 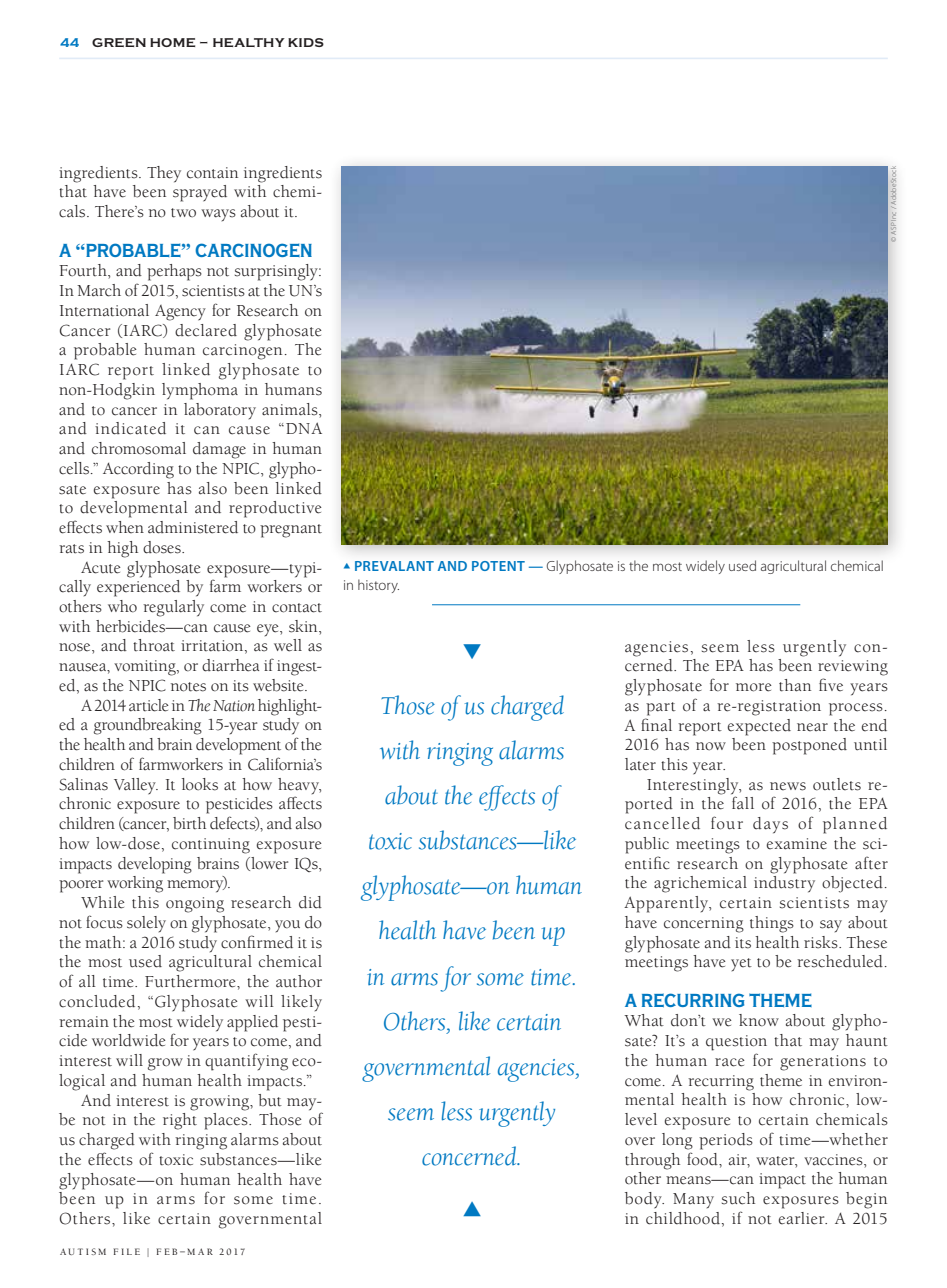 What do you see at coordinates (306, 42) in the screenshot?
I see `Kids` at bounding box center [306, 42].
